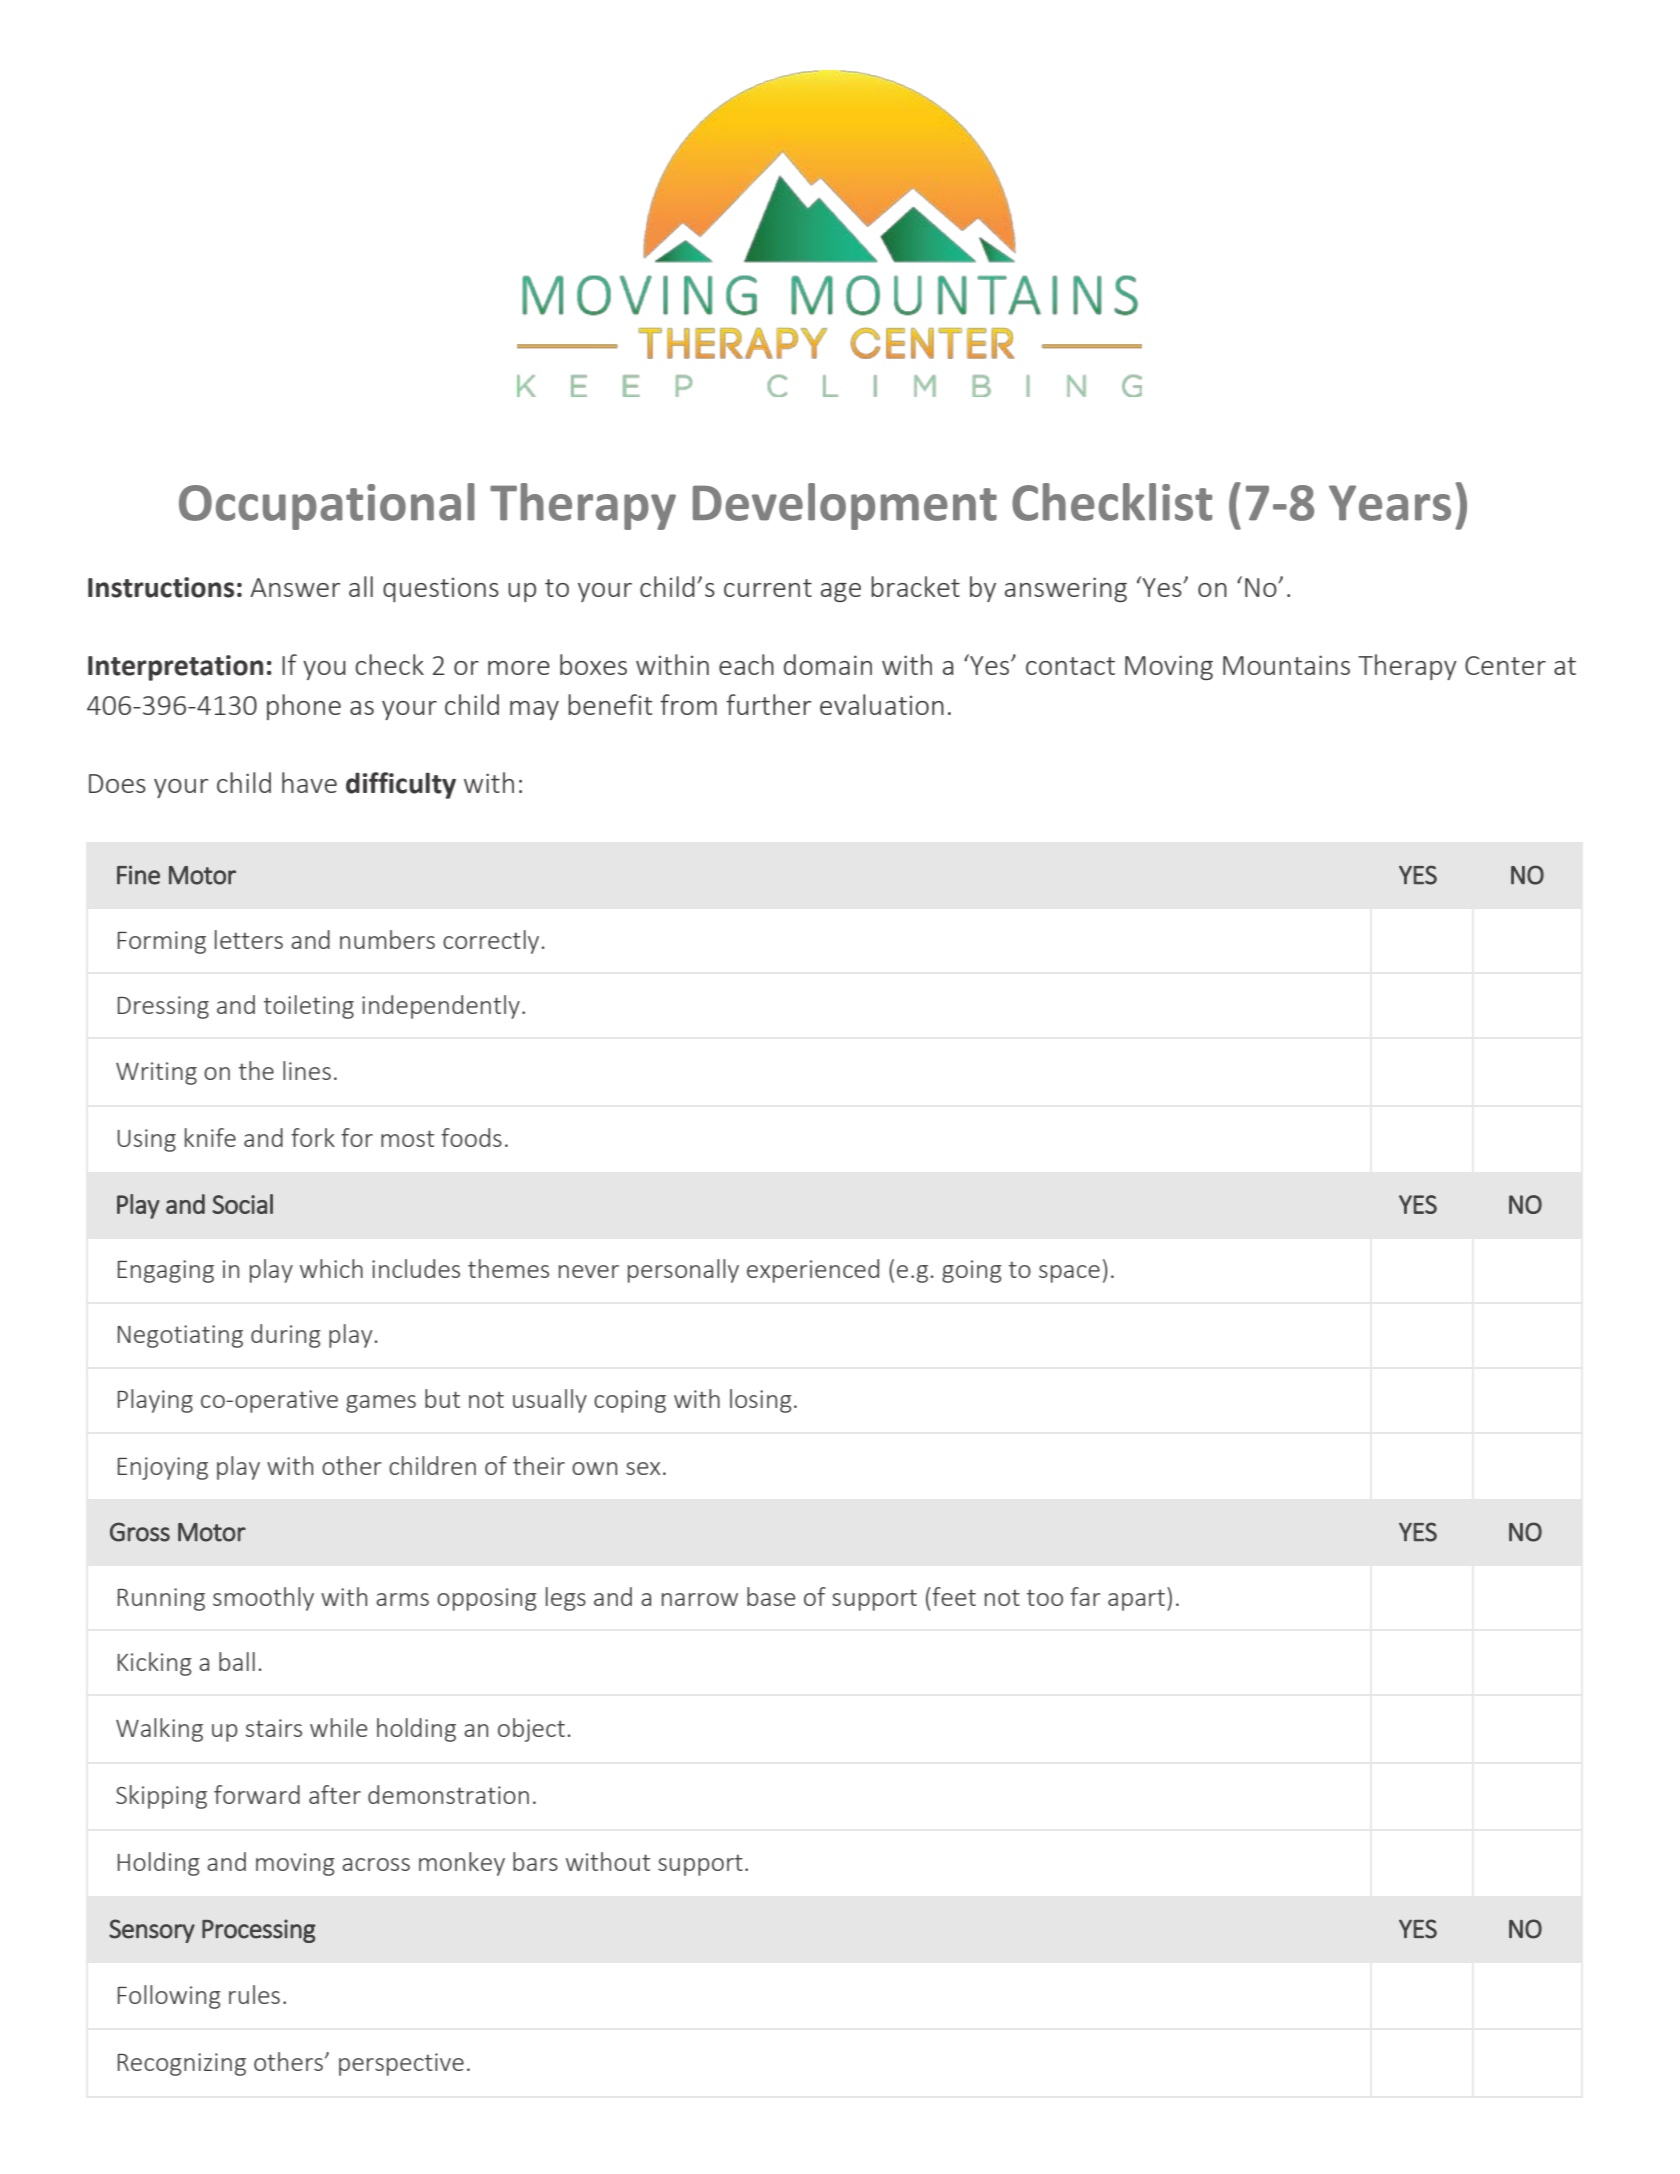 The height and width of the image is (2174, 1680). What do you see at coordinates (1286, 665) in the image?
I see `Mountains` at bounding box center [1286, 665].
